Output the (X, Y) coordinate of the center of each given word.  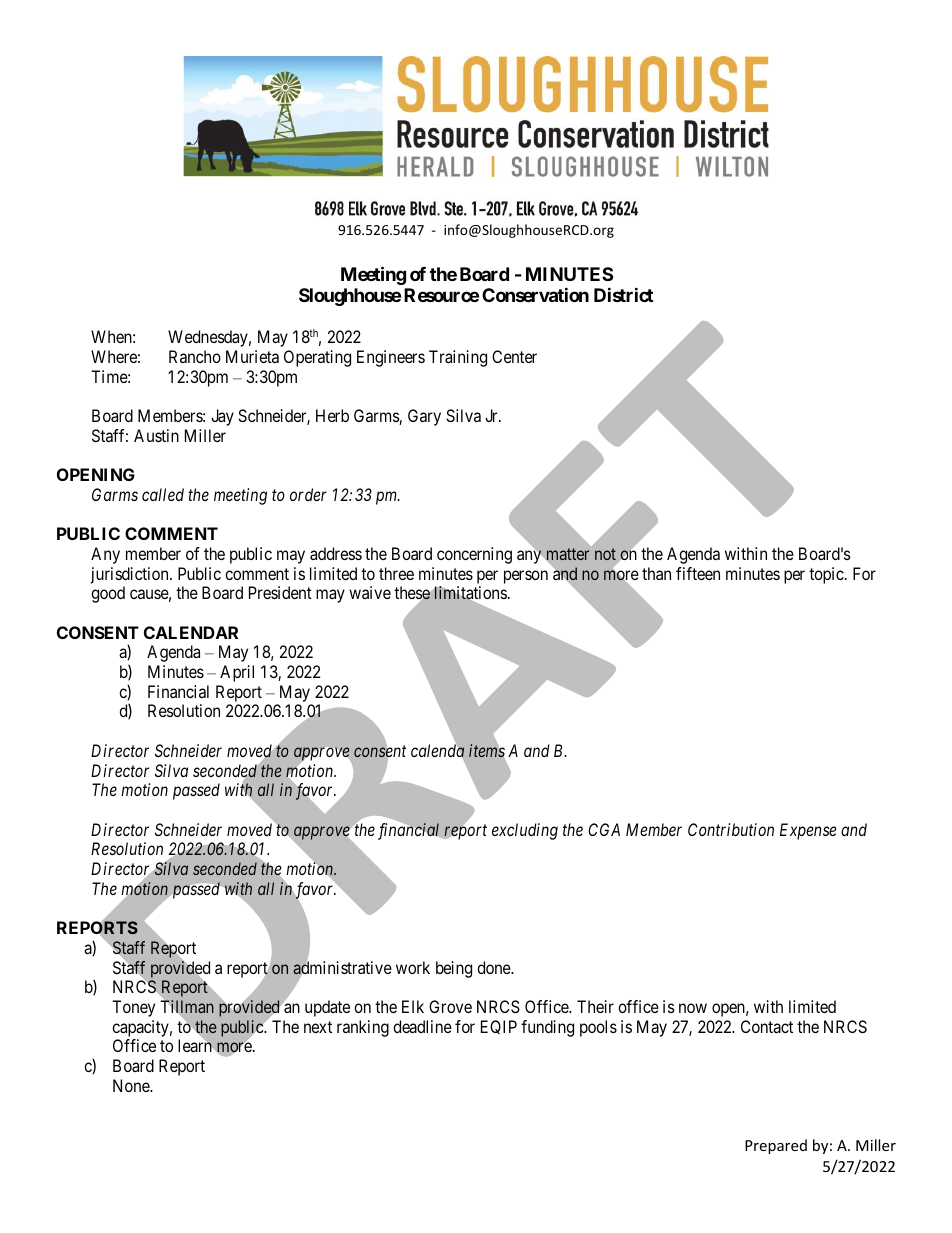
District (623, 294)
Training (458, 358)
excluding (525, 831)
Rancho (195, 356)
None (132, 1085)
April (237, 673)
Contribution (731, 829)
